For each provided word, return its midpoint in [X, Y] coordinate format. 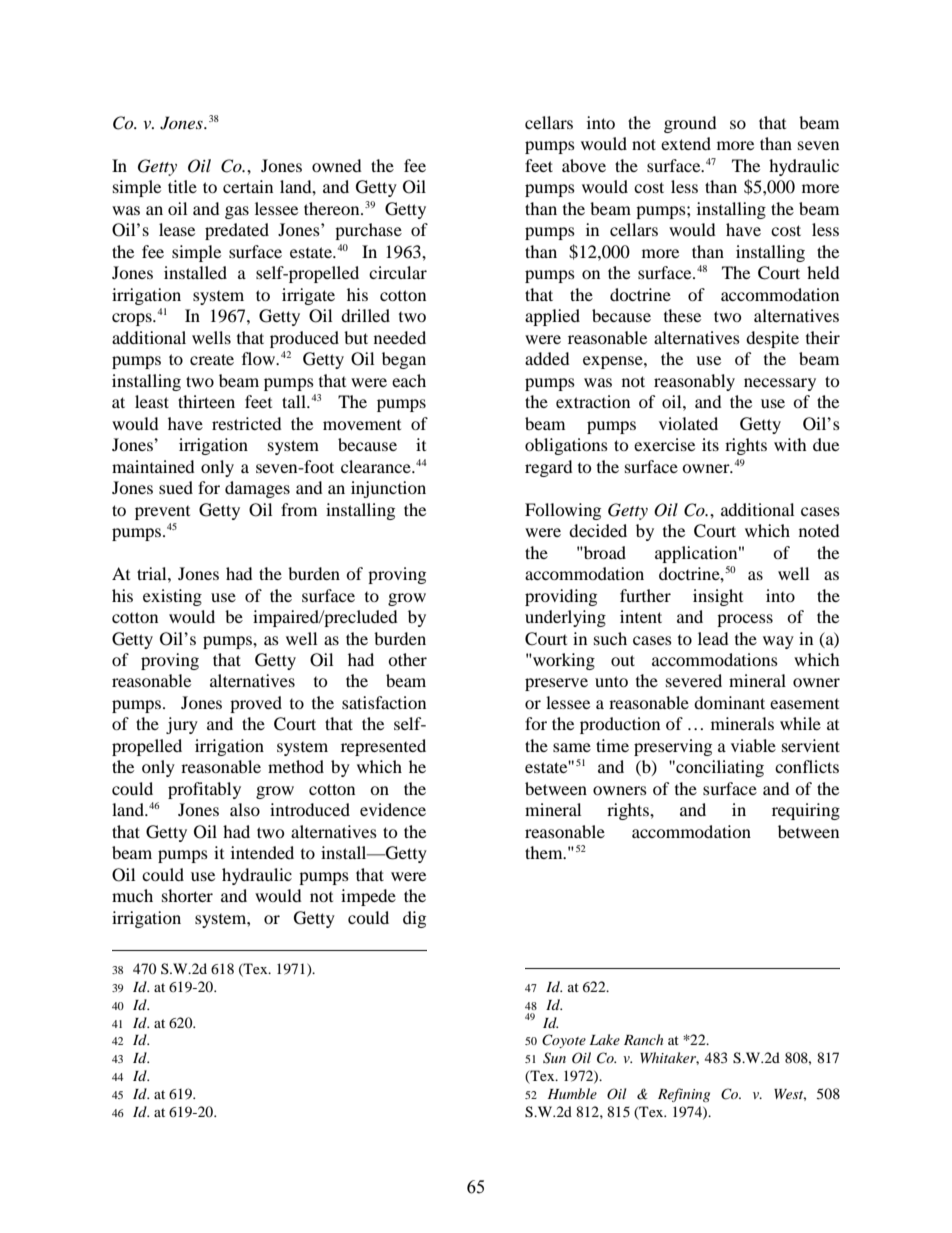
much [132, 895]
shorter [187, 895]
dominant [729, 702]
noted [819, 530]
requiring [806, 811]
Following [563, 511]
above [584, 165]
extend [686, 143]
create [212, 359]
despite [772, 339]
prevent [162, 513]
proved [256, 704]
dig [414, 919]
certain [248, 186]
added [547, 358]
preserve [556, 684]
